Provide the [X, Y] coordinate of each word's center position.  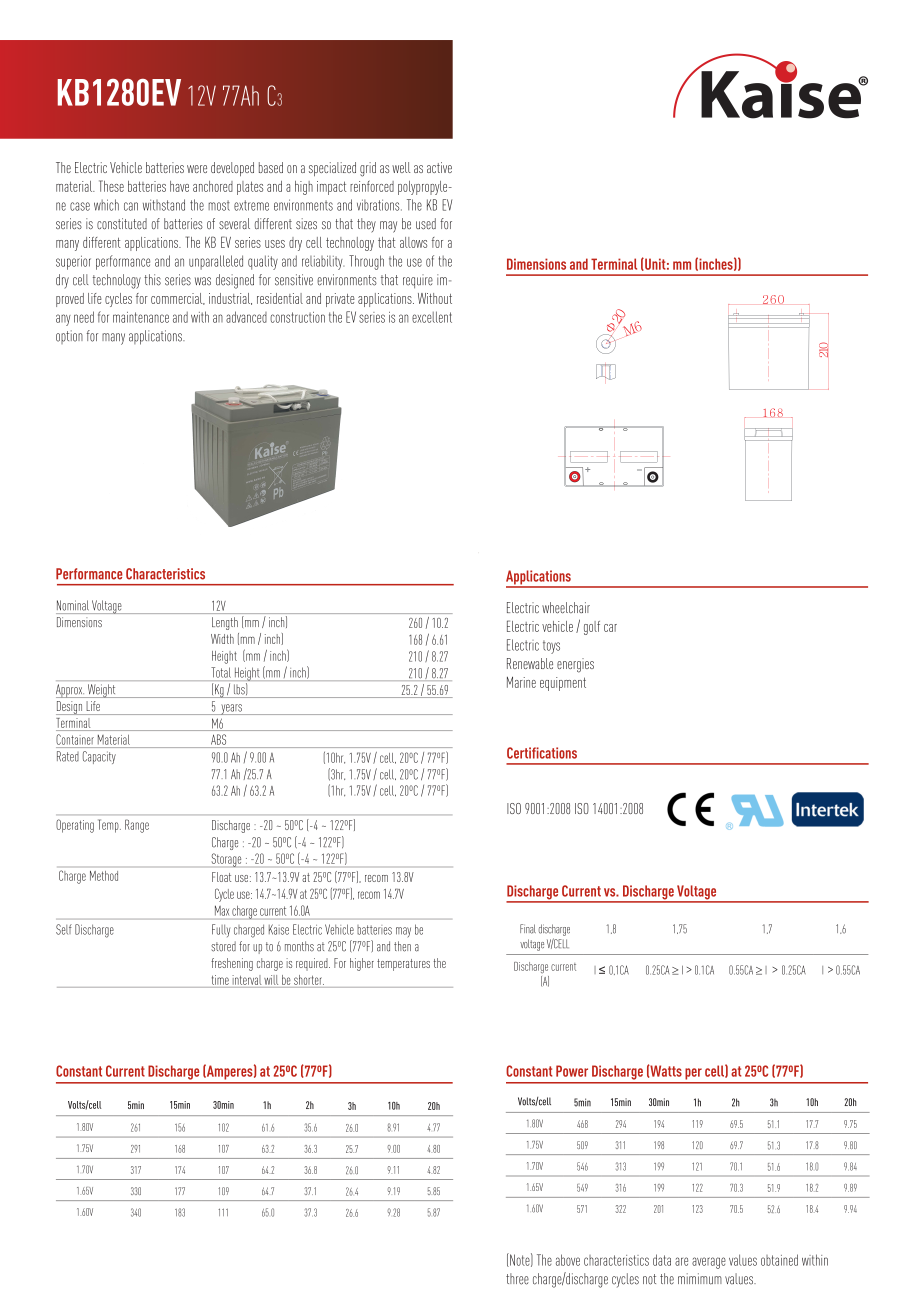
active [439, 167]
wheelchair [566, 608]
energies [575, 665]
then [402, 946]
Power [572, 1071]
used [426, 224]
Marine [521, 682]
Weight [101, 691]
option [69, 337]
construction [297, 317]
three [517, 1279]
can [131, 206]
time [220, 980]
